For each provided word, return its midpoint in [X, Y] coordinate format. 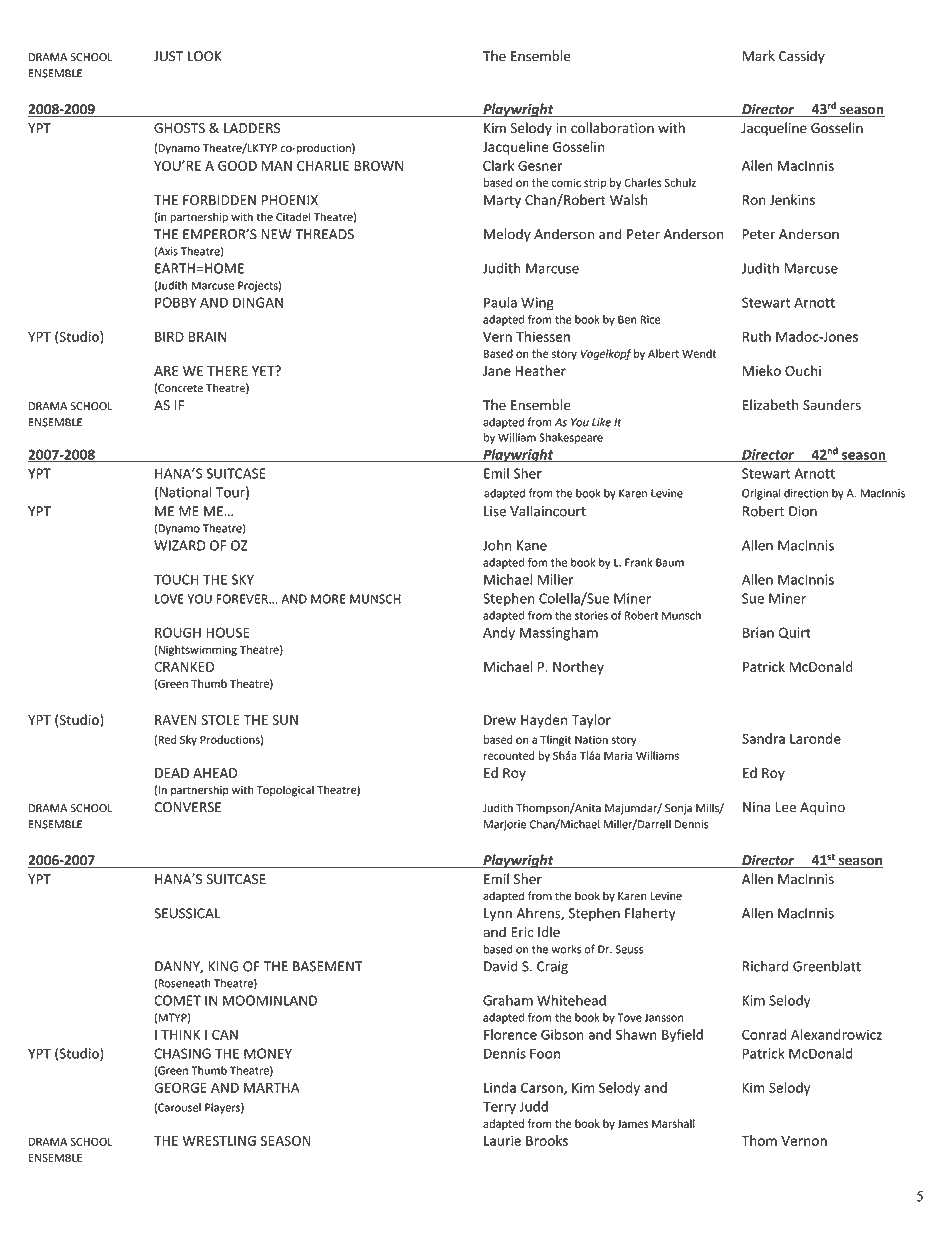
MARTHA [272, 1088]
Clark [498, 165]
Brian [758, 632]
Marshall [673, 1123]
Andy [499, 634]
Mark [759, 56]
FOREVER [243, 599]
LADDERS [252, 128]
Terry [499, 1108]
